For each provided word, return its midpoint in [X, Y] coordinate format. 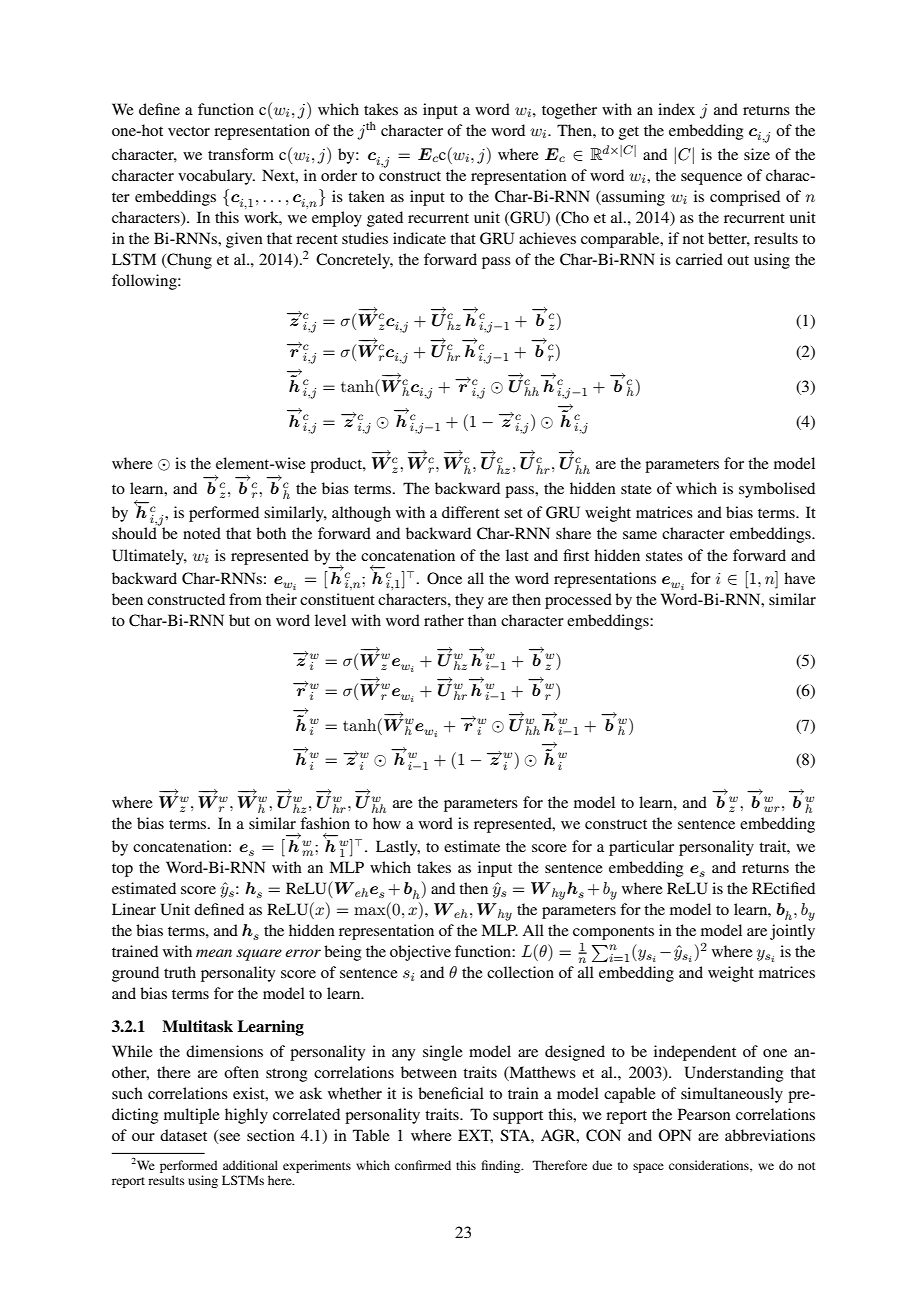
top [122, 870]
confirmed [423, 1165]
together [569, 111]
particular [641, 848]
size [757, 154]
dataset [183, 1135]
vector [189, 131]
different [471, 512]
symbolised [777, 490]
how [387, 823]
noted [202, 533]
